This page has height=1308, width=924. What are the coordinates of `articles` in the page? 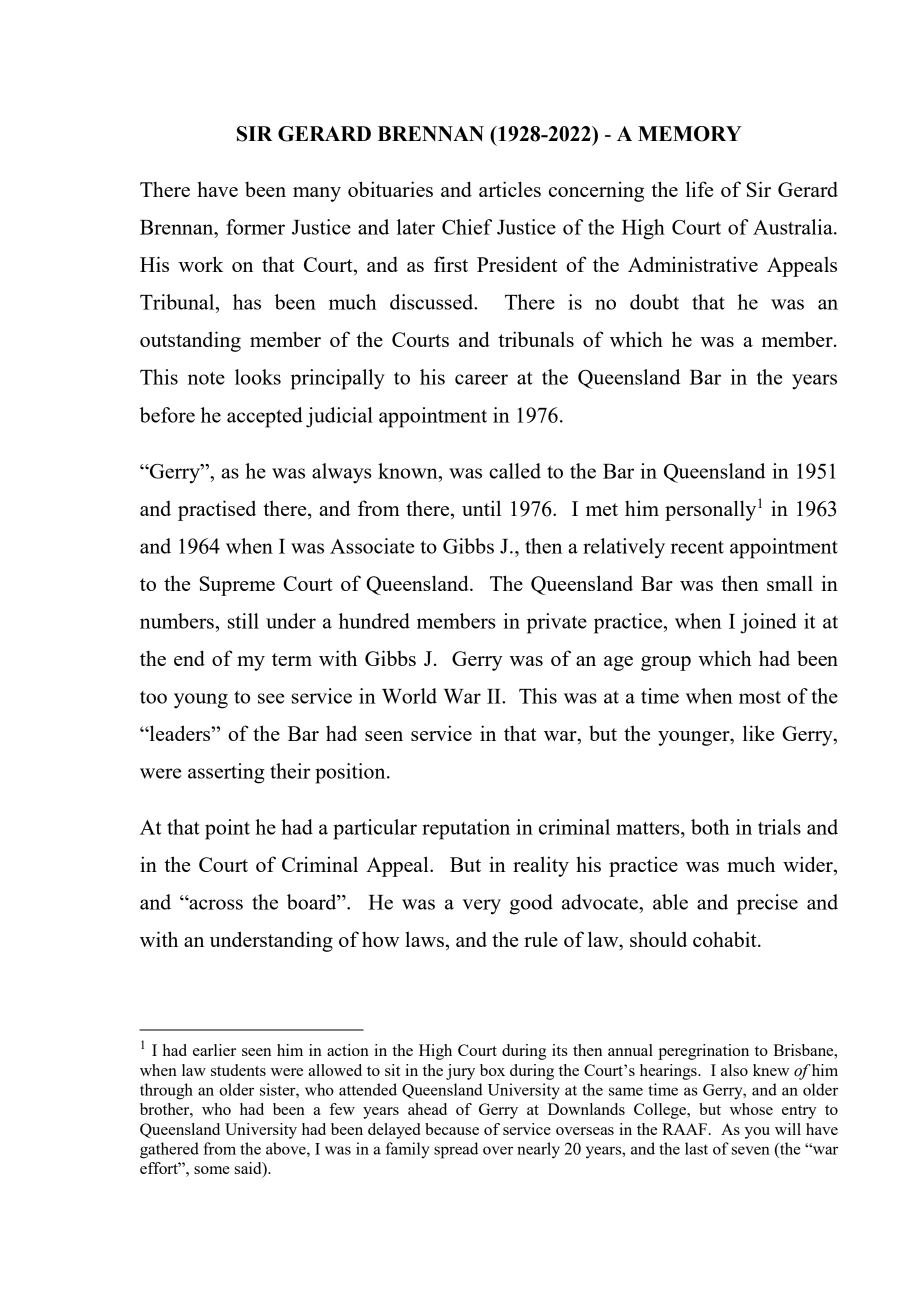 It's located at (510, 189).
